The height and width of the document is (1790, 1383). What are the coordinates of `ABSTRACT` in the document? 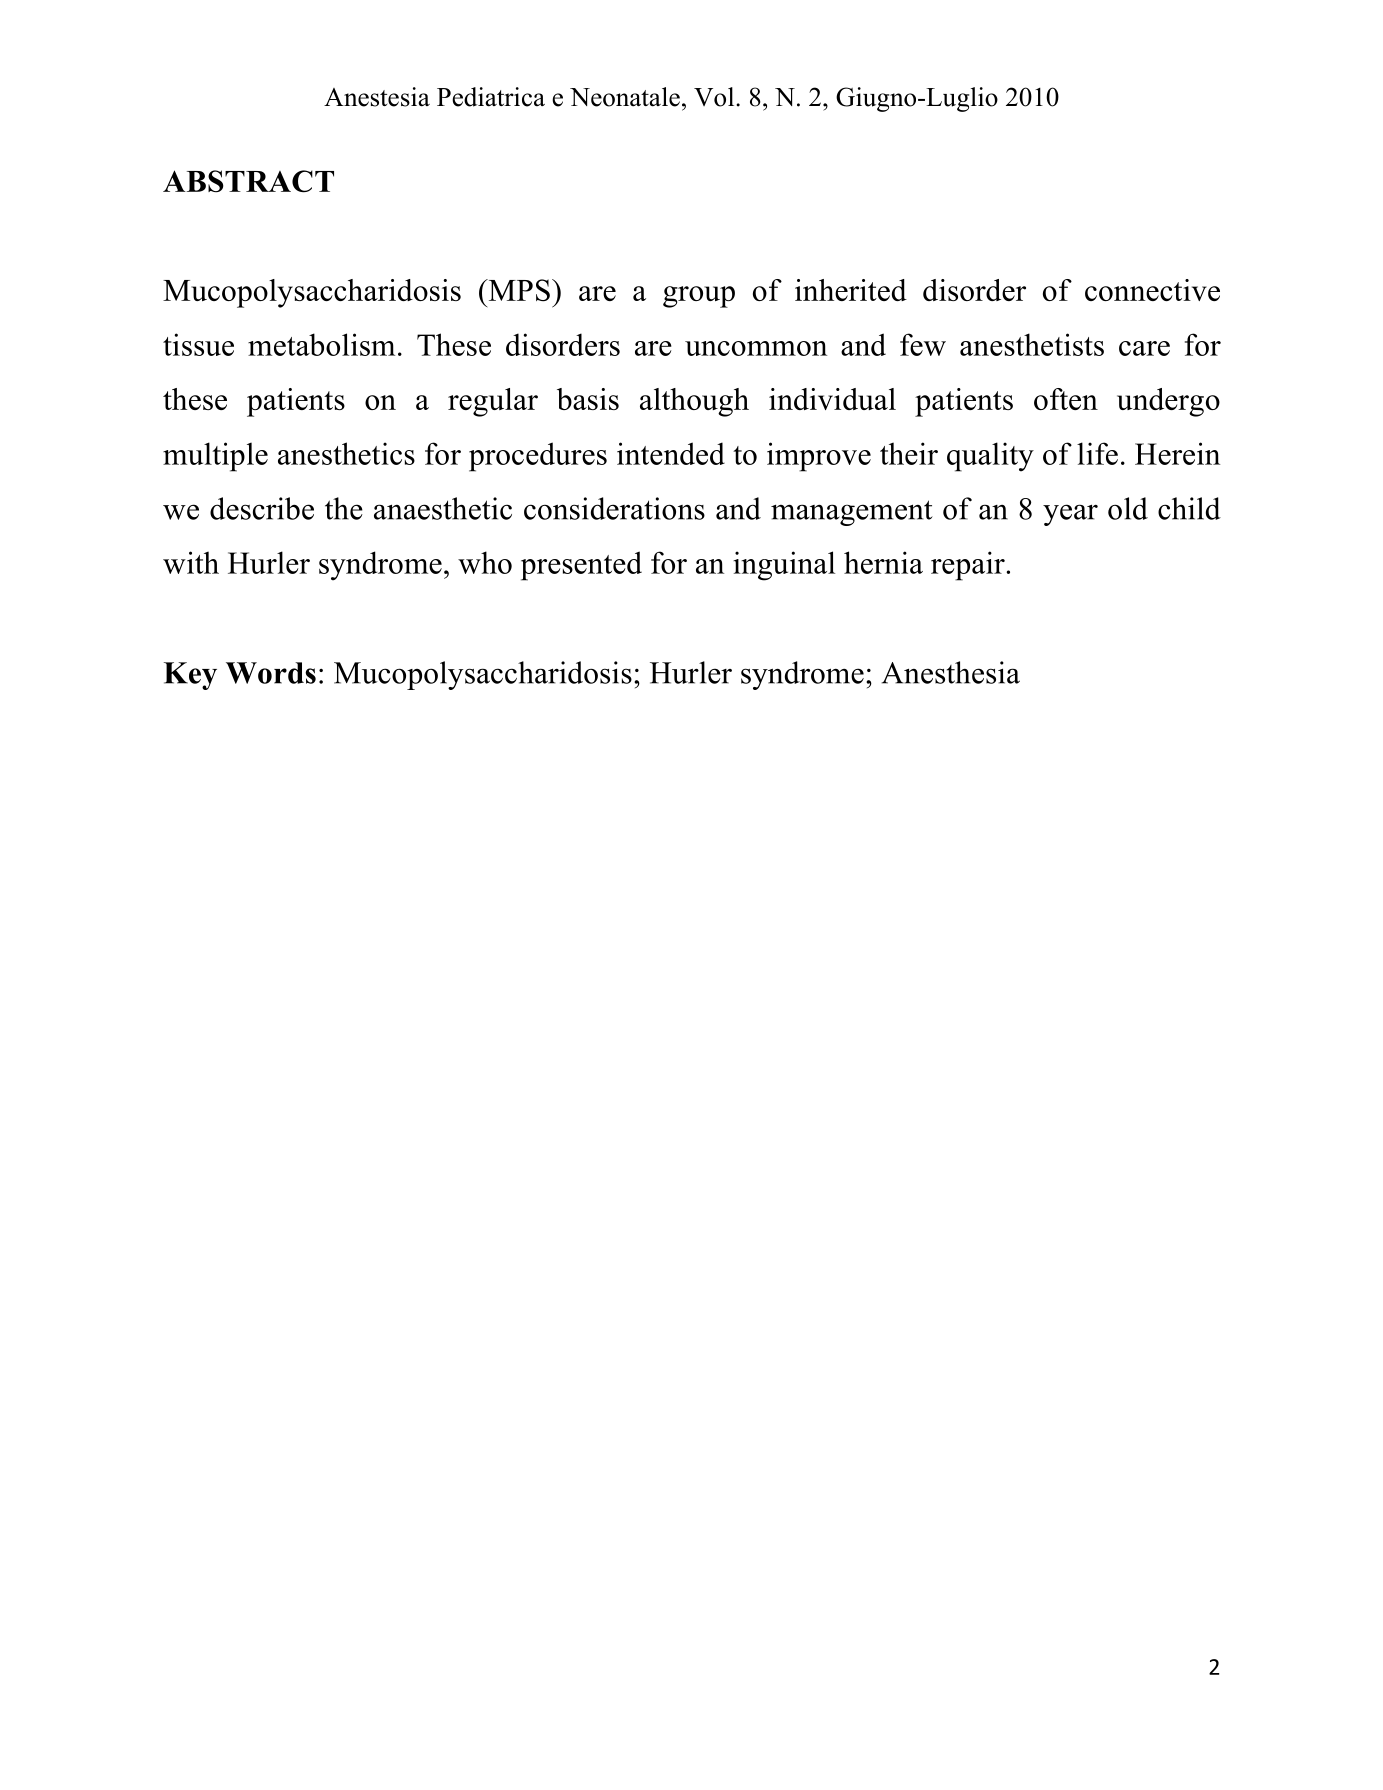 It's located at (248, 181).
